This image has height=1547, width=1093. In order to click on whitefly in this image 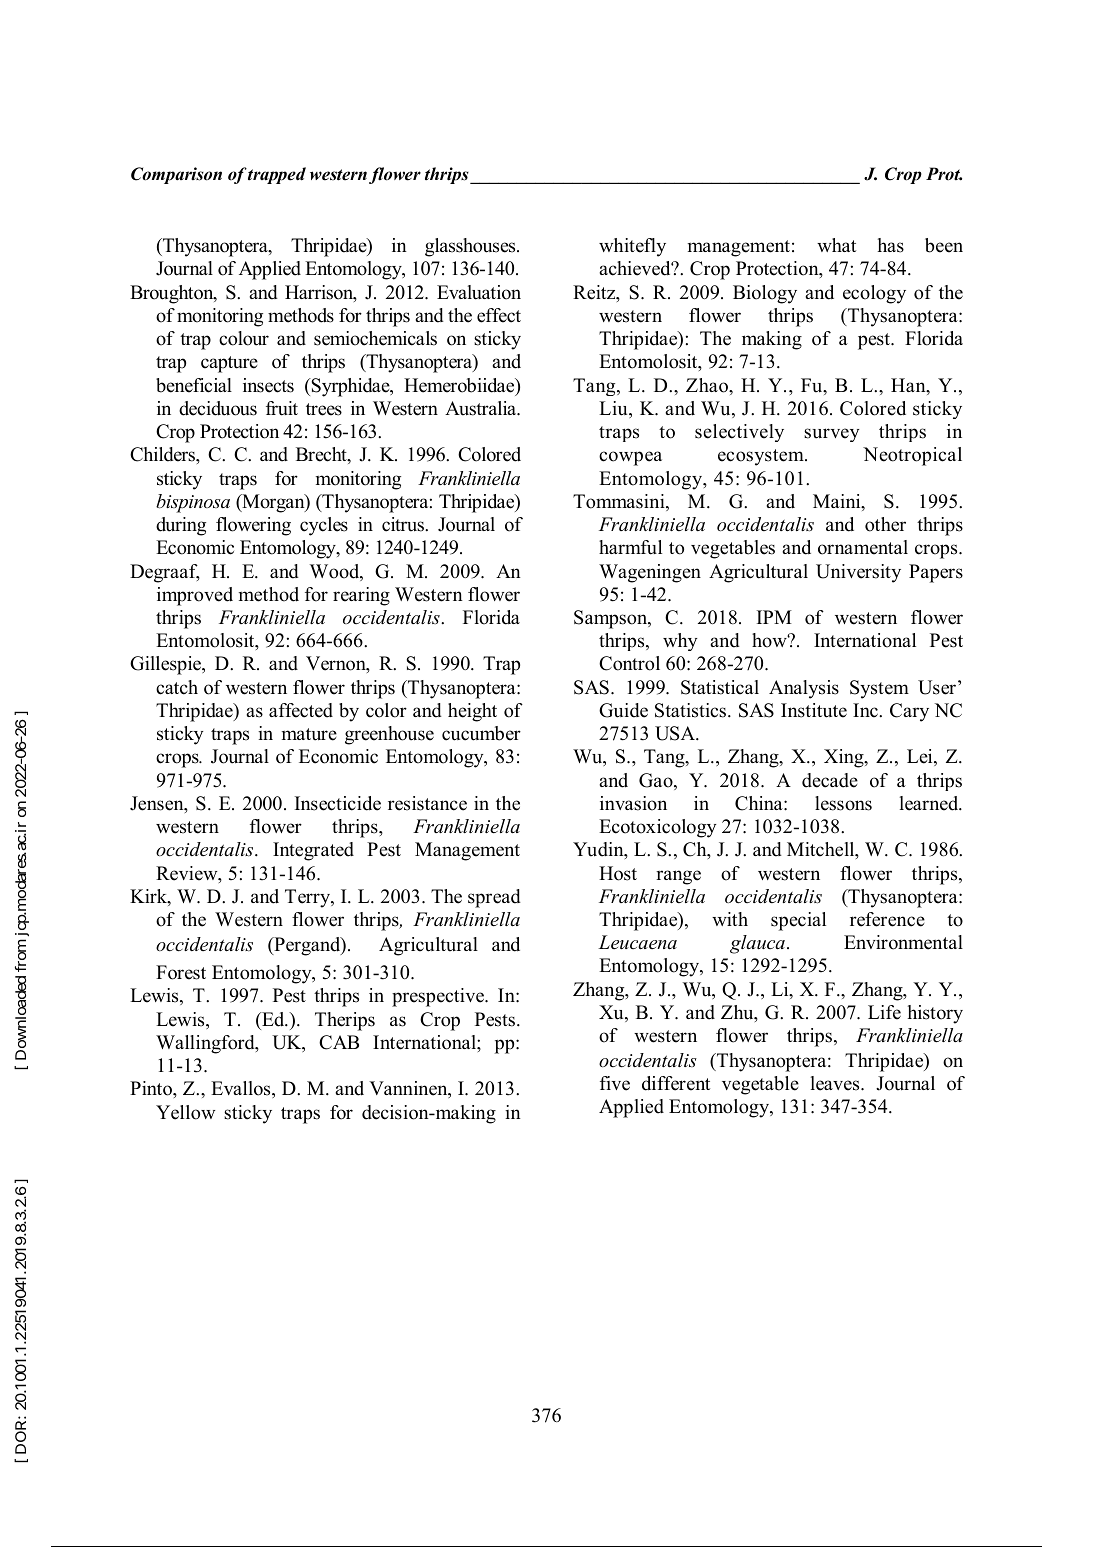, I will do `click(632, 247)`.
